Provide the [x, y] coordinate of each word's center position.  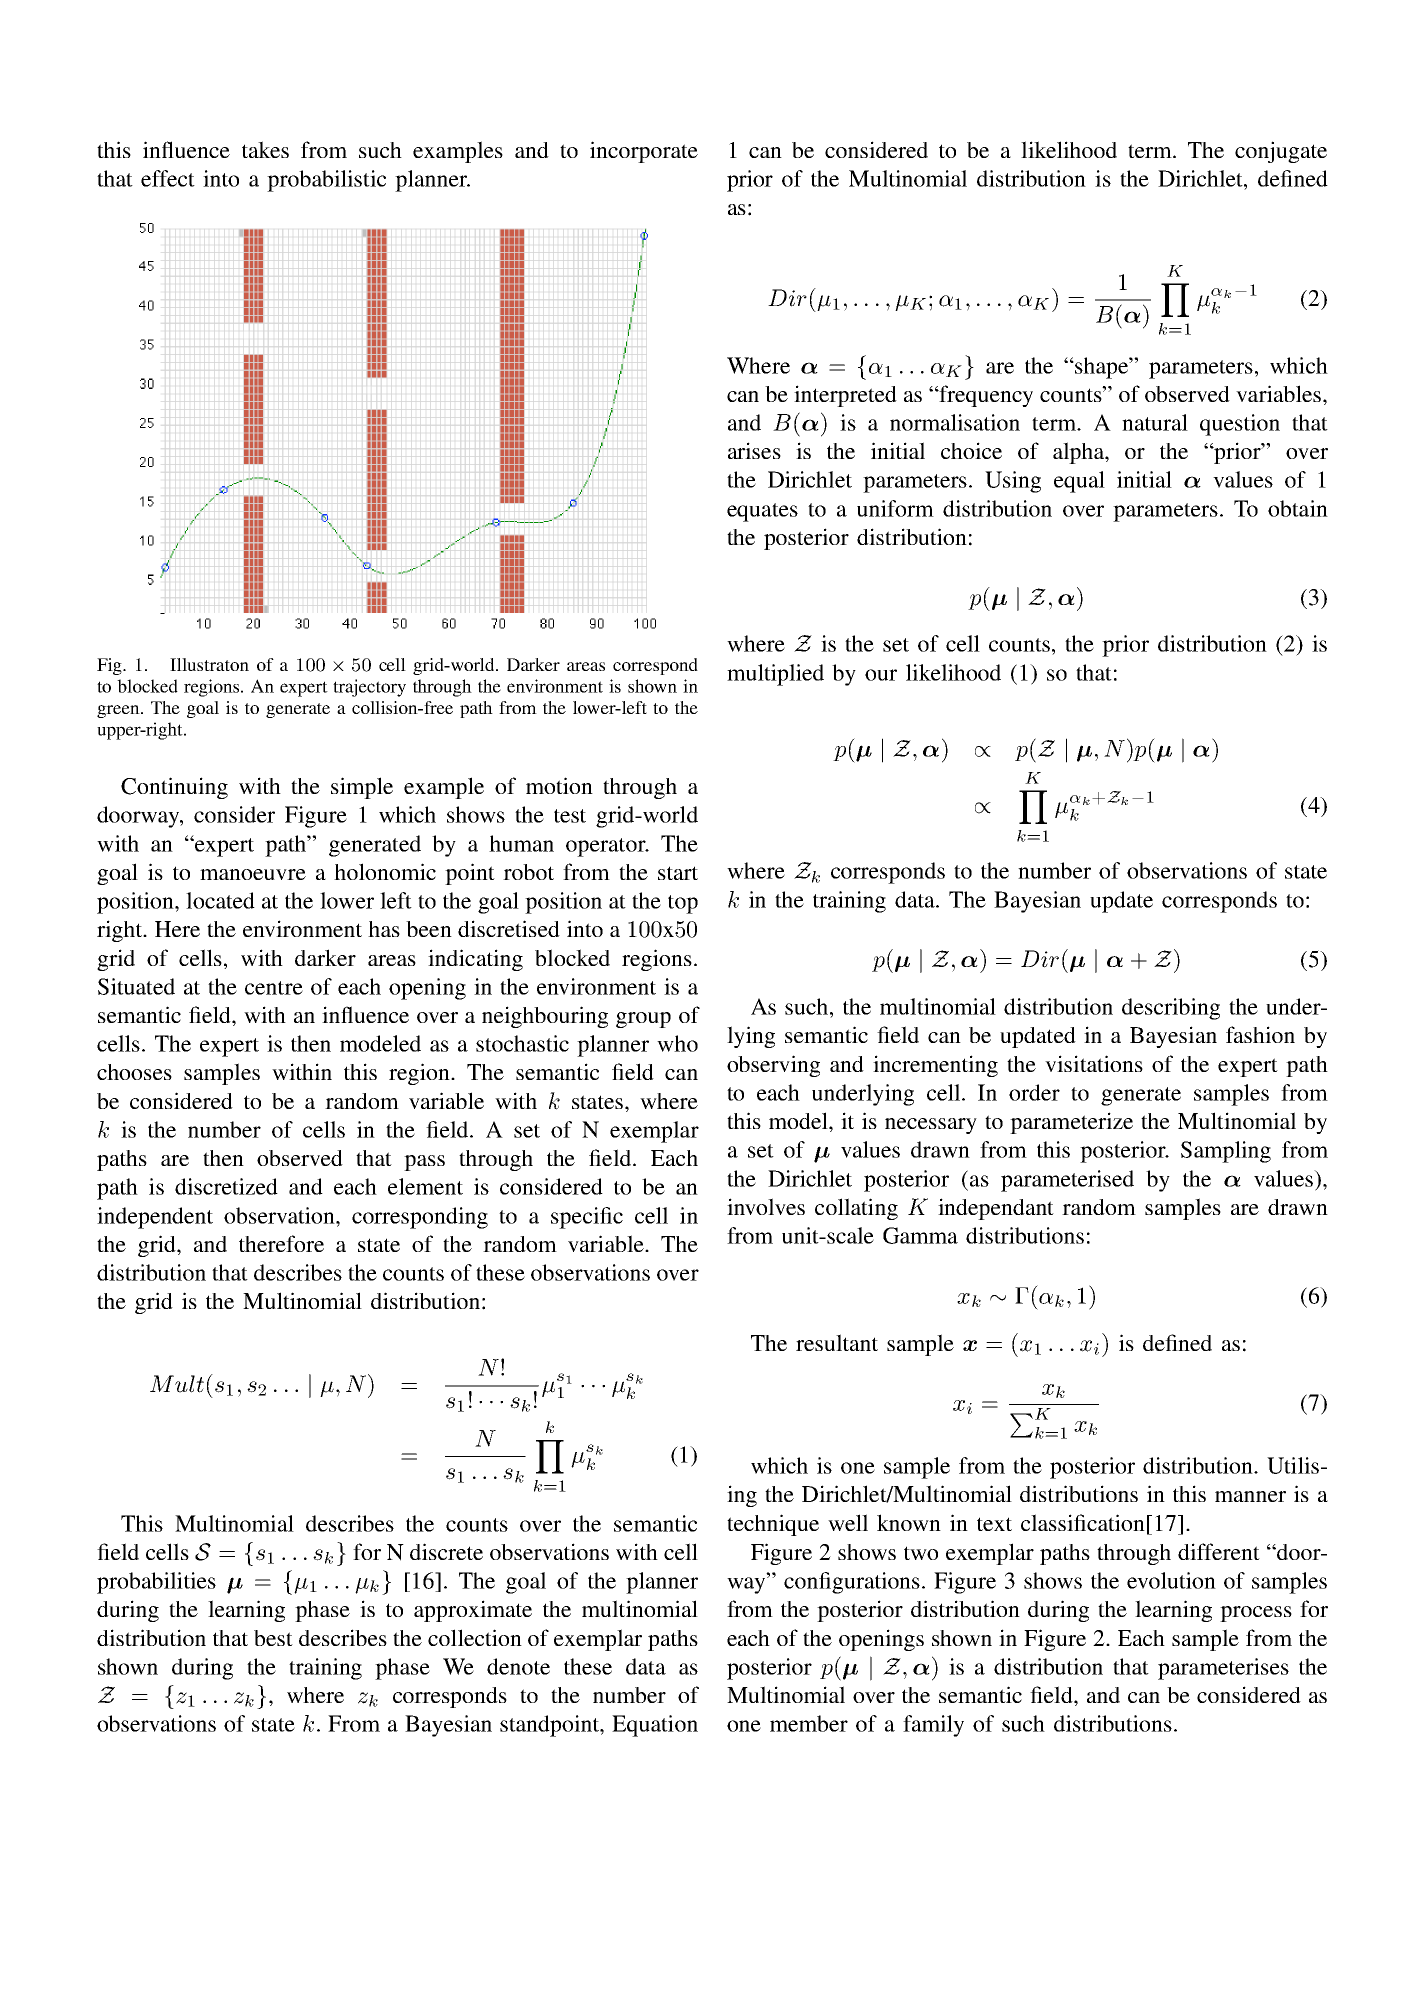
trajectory [369, 688]
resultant [837, 1342]
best [273, 1638]
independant [996, 1209]
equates [762, 512]
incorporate [644, 152]
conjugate [1281, 152]
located [220, 900]
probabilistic [326, 181]
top [683, 904]
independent [155, 1218]
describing [1171, 1009]
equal [1079, 482]
